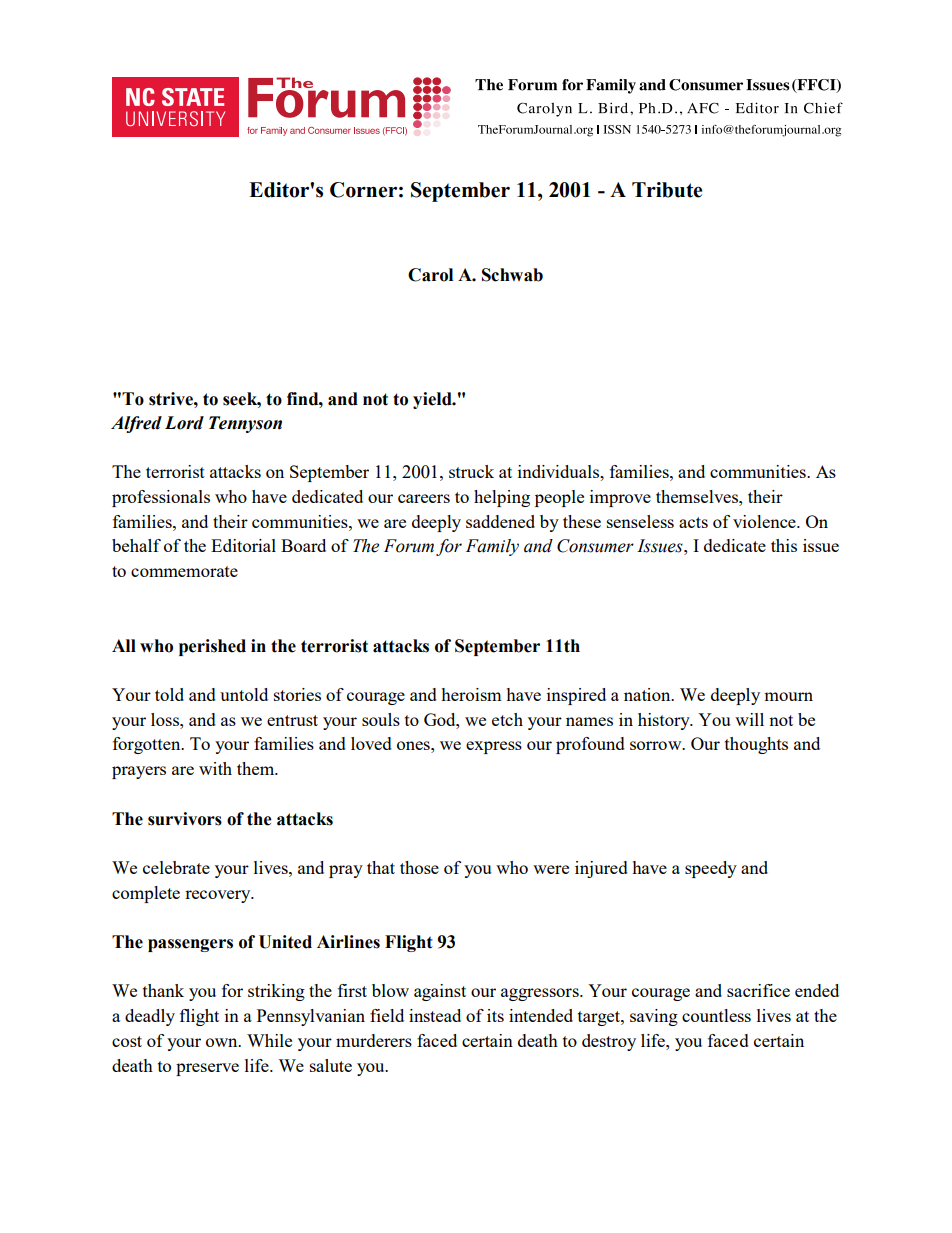 This screenshot has width=952, height=1233. Describe the element at coordinates (207, 1069) in the screenshot. I see `preserve` at that location.
